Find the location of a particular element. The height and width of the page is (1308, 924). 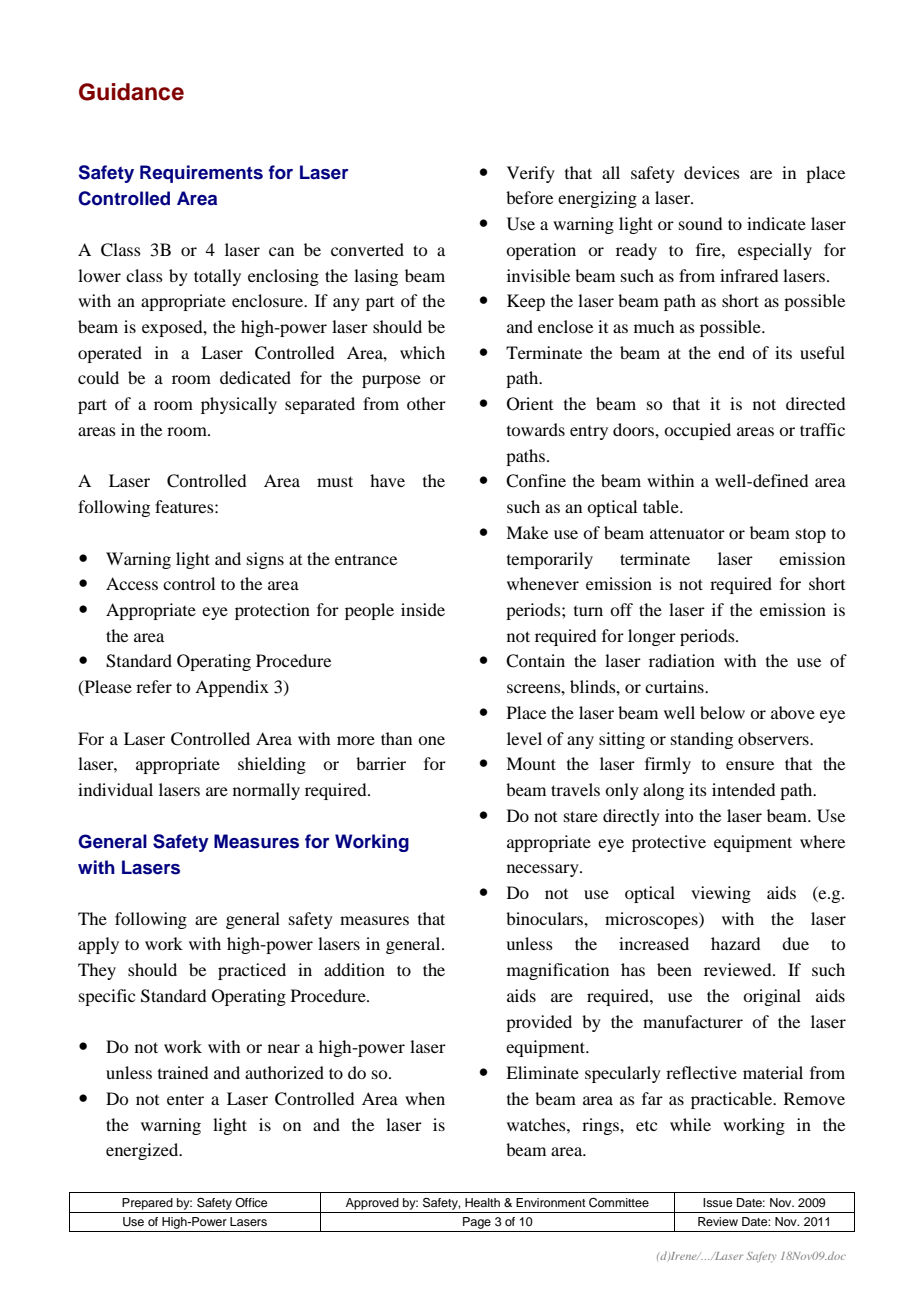

have is located at coordinates (387, 480).
